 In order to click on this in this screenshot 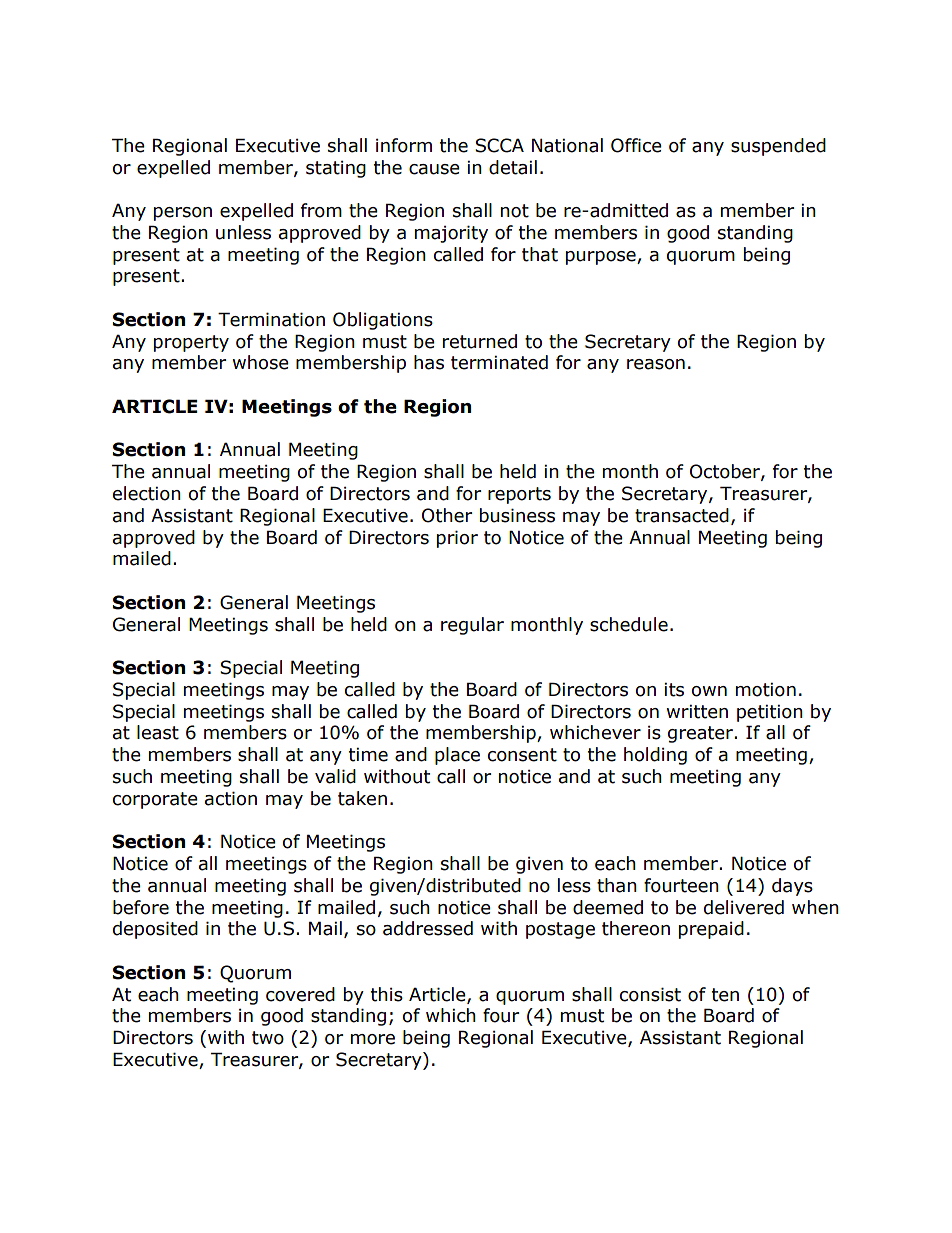, I will do `click(387, 994)`.
